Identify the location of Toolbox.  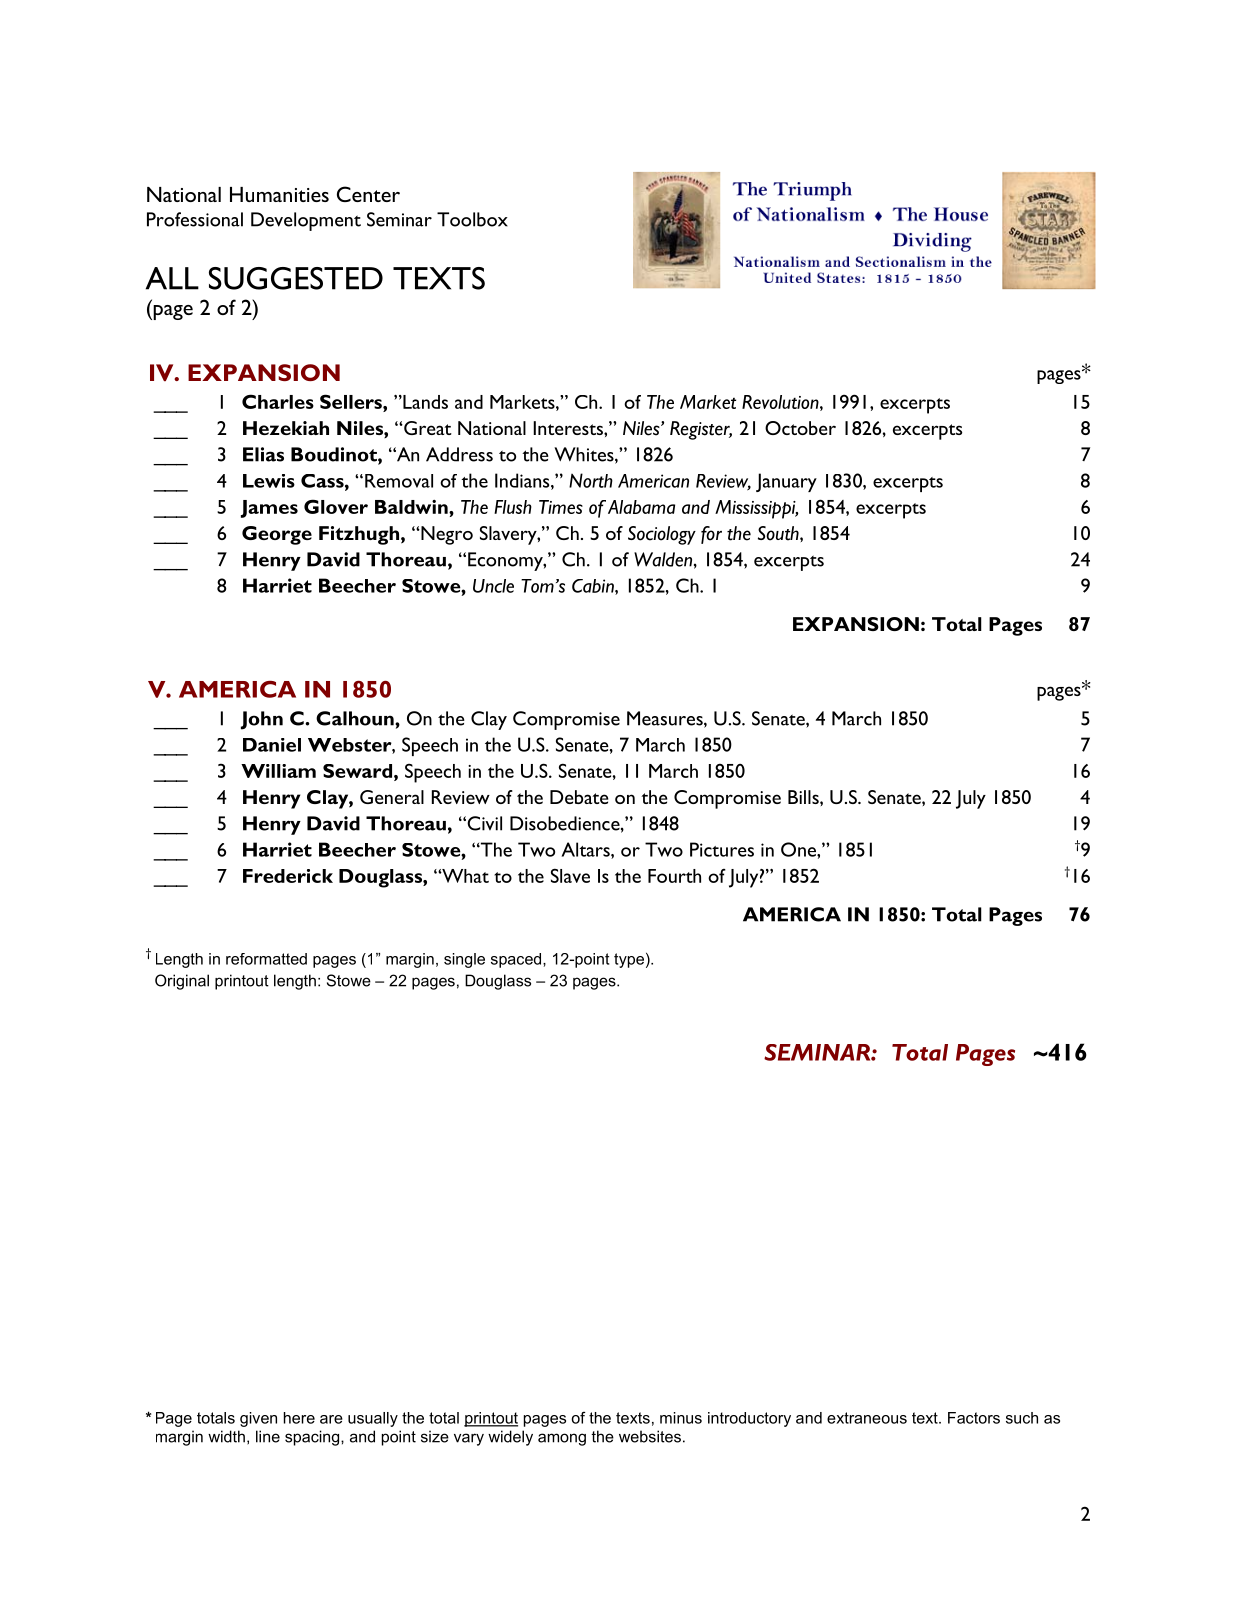
(472, 219).
